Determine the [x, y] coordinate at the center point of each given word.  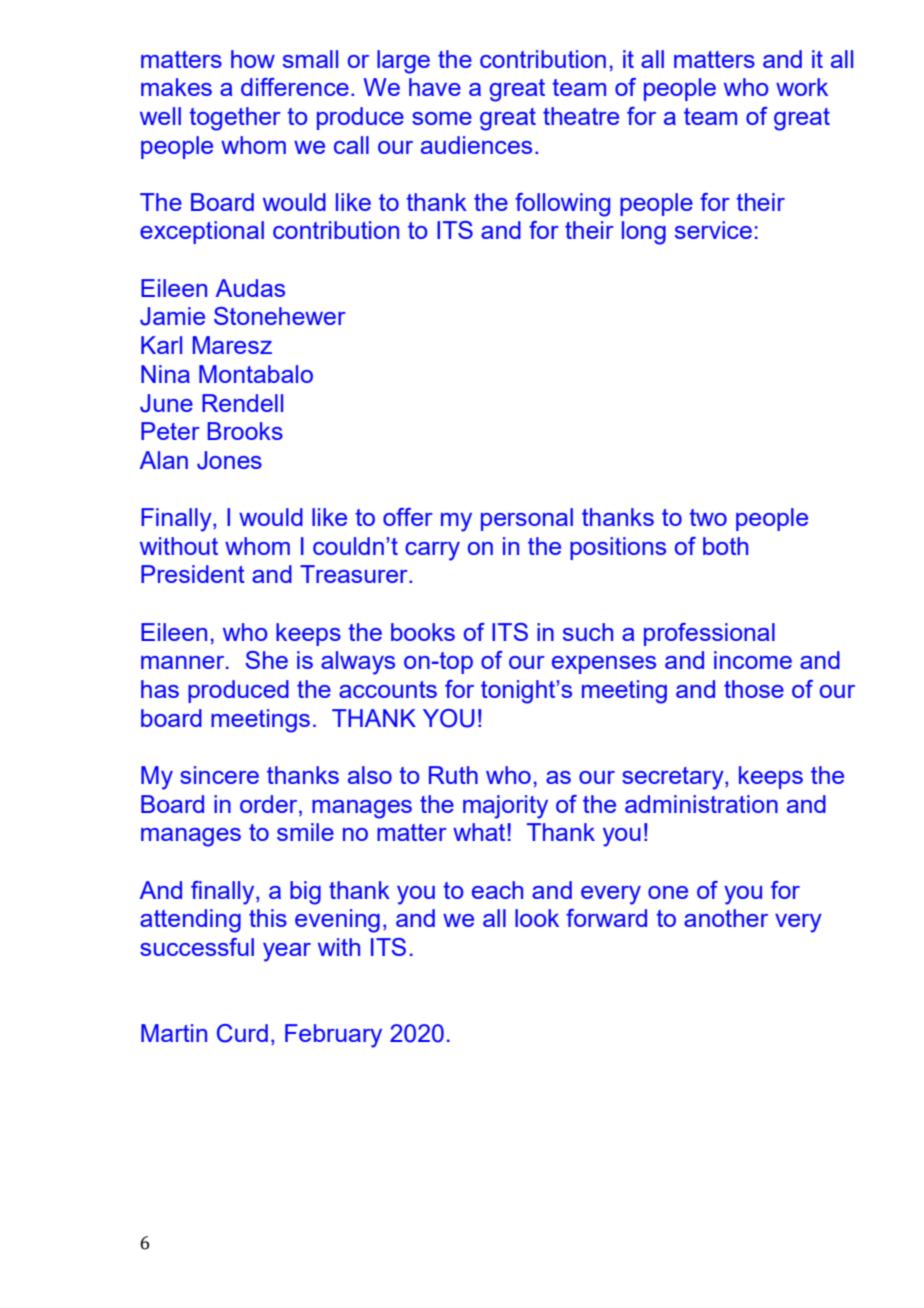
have [435, 87]
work [802, 87]
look [537, 918]
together [235, 119]
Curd [242, 1033]
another [726, 918]
